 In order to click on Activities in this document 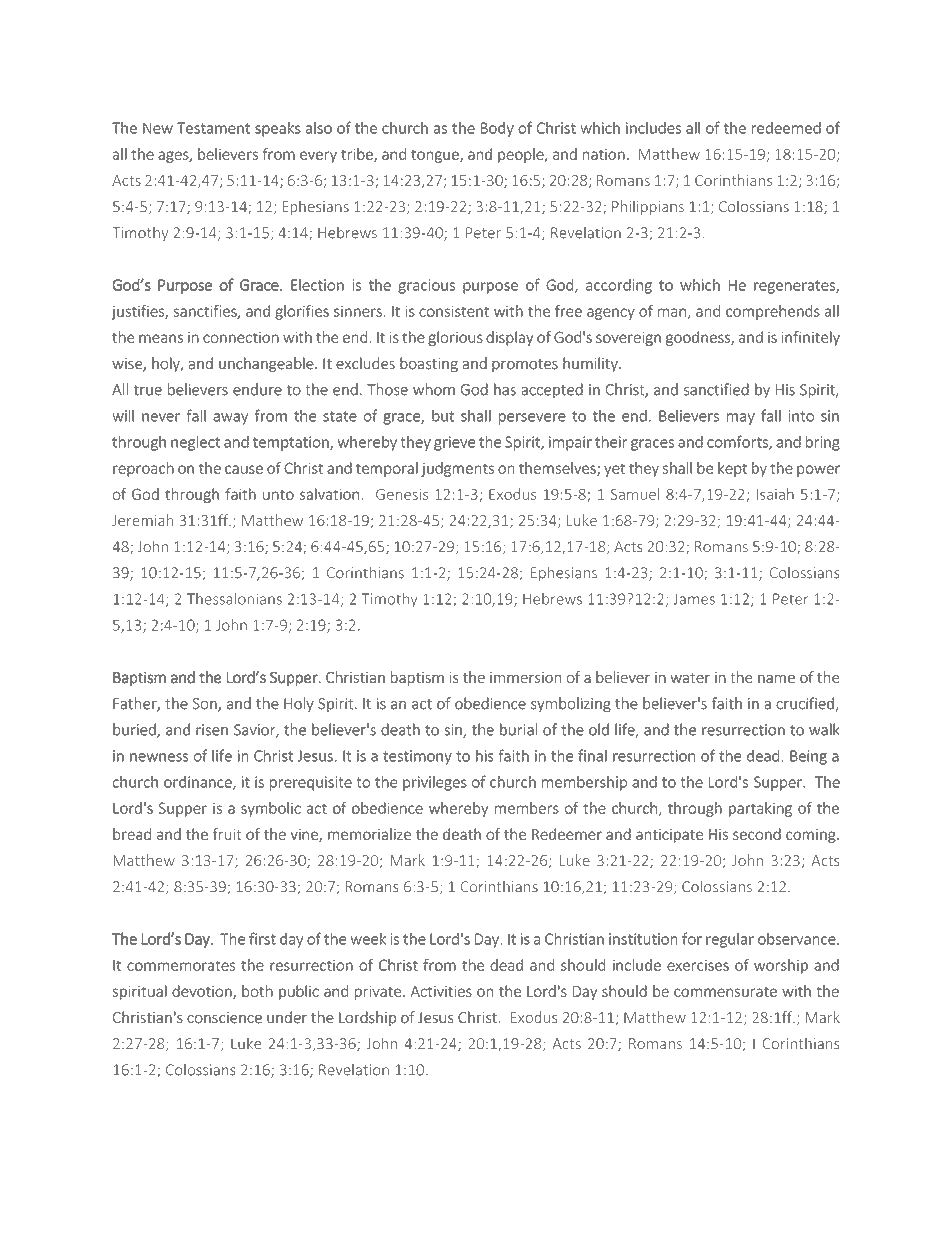, I will do `click(441, 991)`.
